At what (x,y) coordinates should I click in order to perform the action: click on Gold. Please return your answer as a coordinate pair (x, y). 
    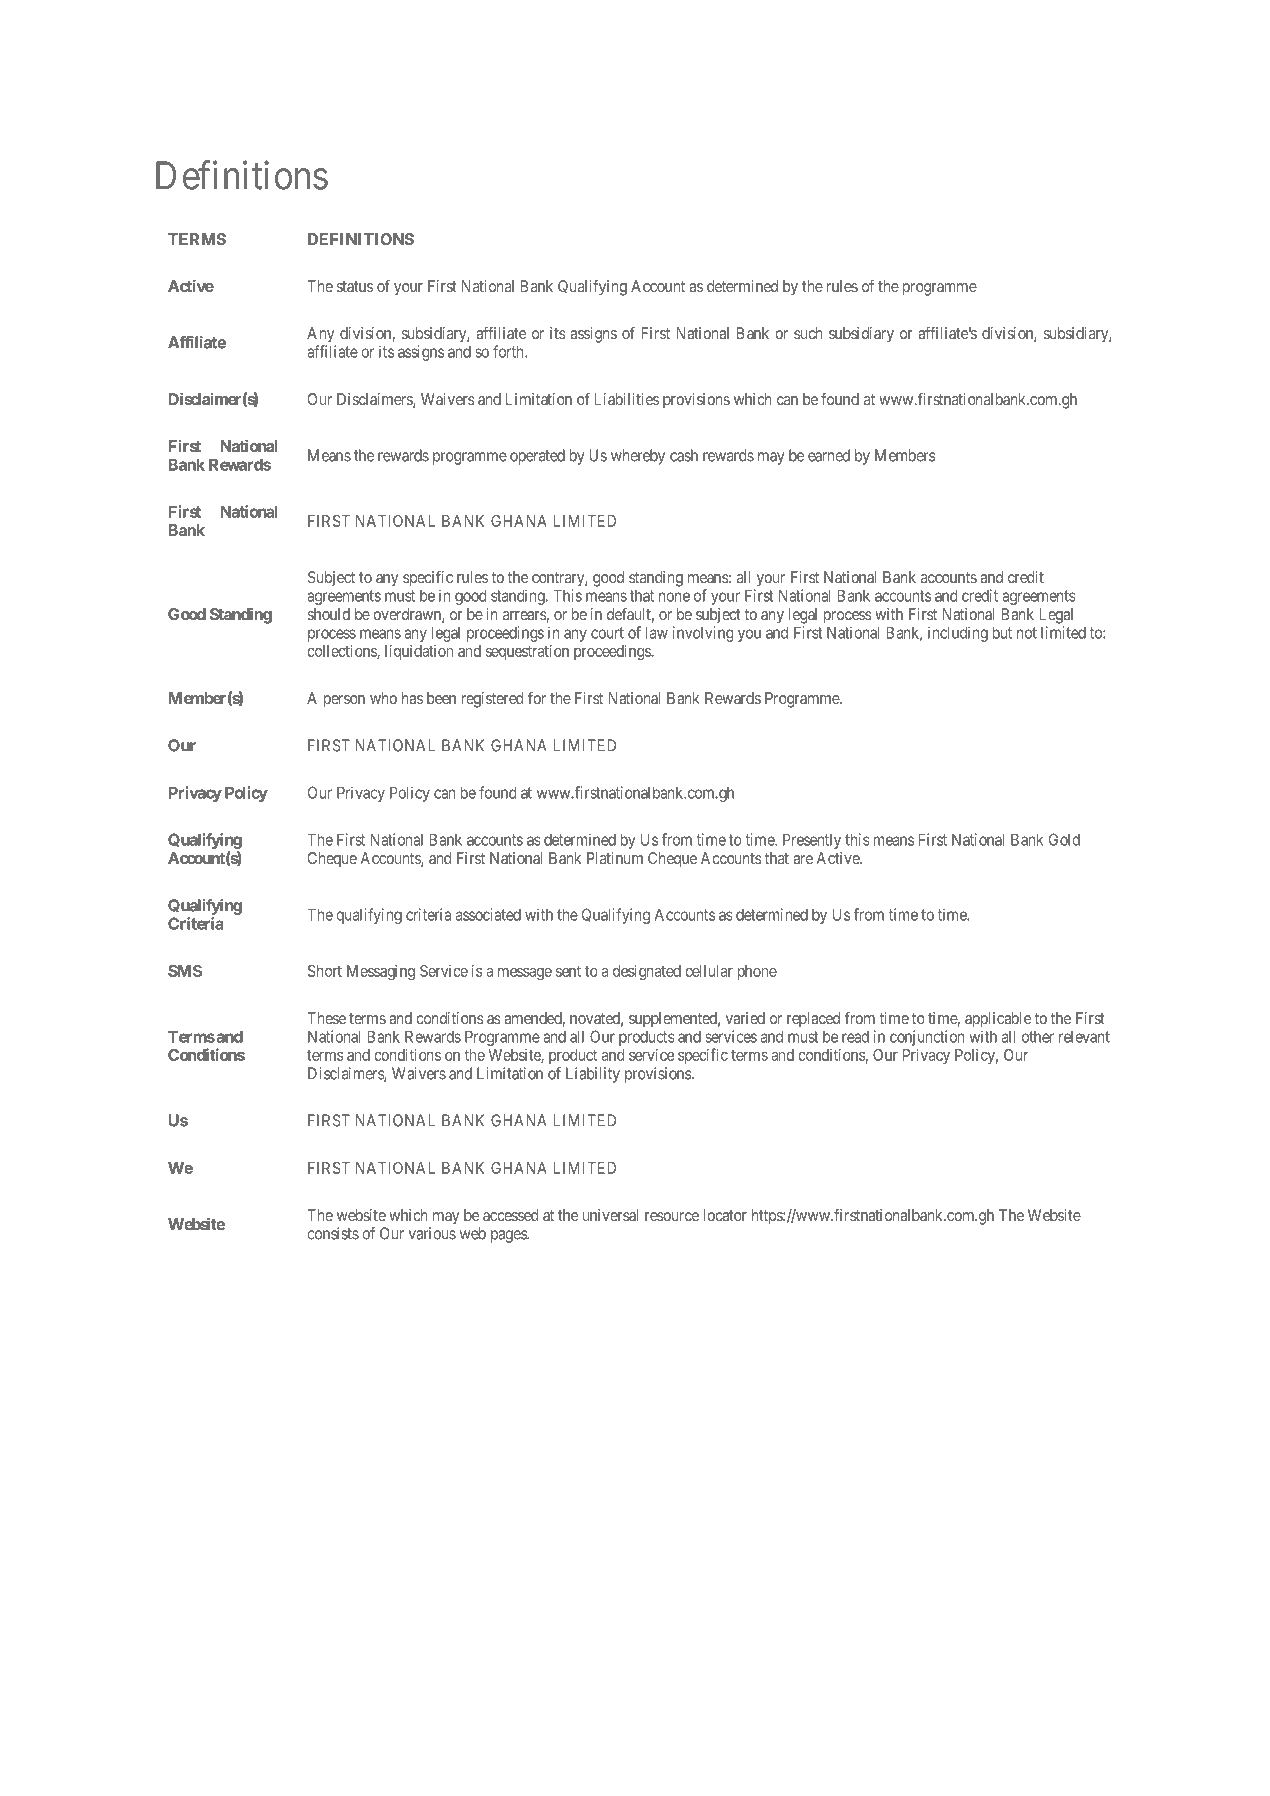
    Looking at the image, I should click on (1064, 839).
